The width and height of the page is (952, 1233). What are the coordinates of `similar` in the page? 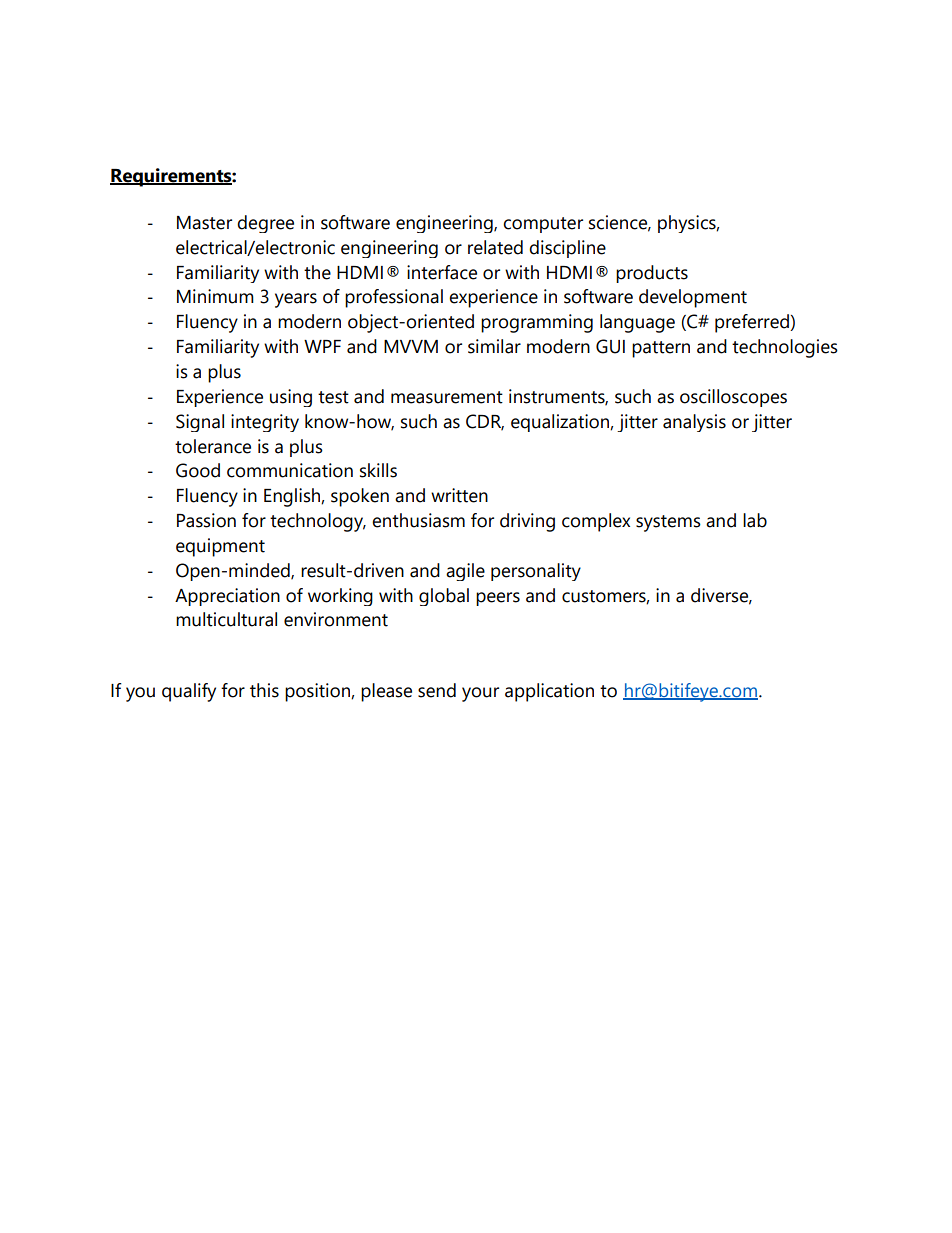 It's located at (494, 346).
